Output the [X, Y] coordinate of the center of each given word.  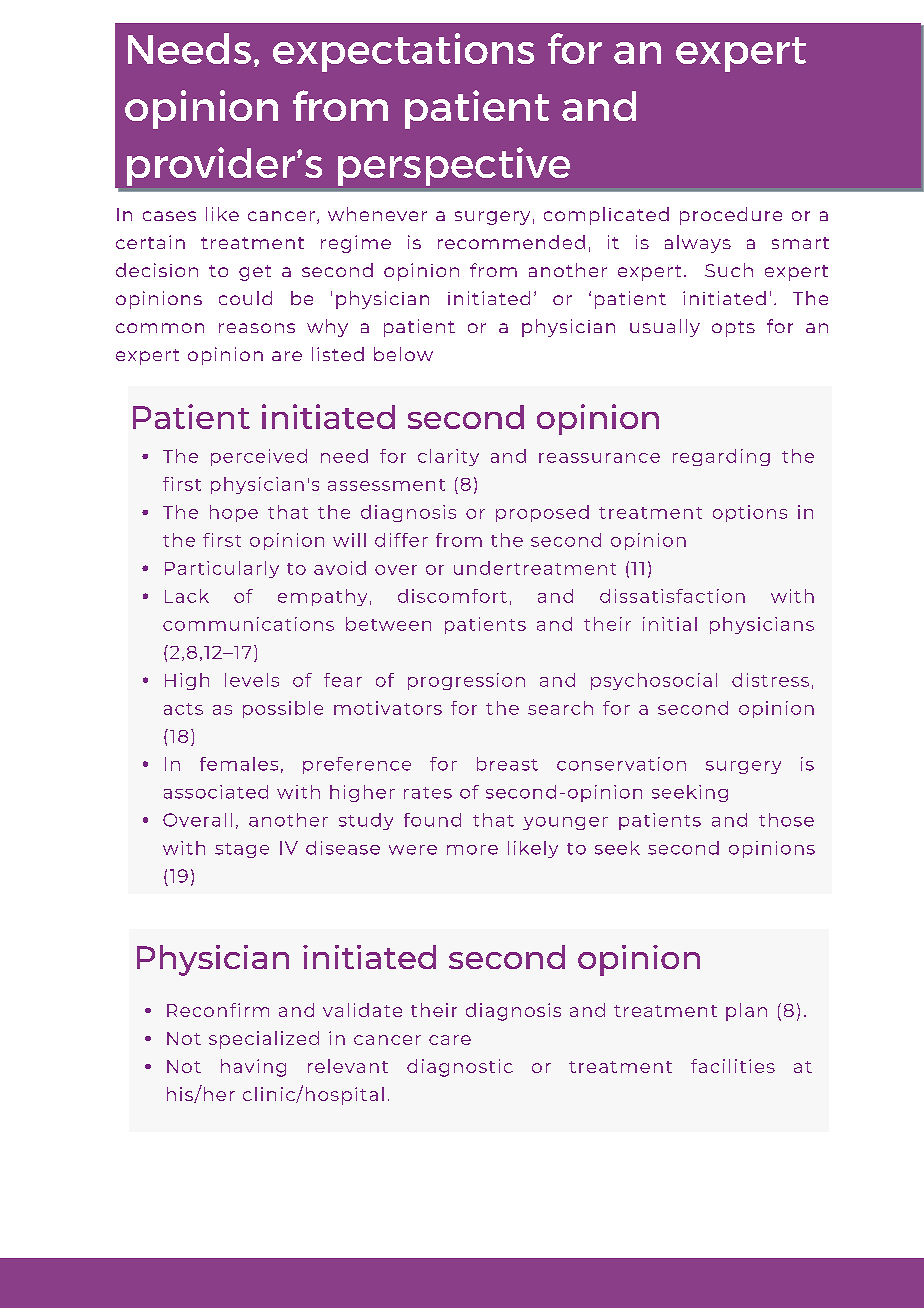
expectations [403, 52]
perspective [454, 166]
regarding [721, 457]
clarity [448, 457]
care [450, 1040]
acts [183, 709]
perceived [259, 457]
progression [466, 681]
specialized [264, 1040]
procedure [731, 216]
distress [770, 680]
